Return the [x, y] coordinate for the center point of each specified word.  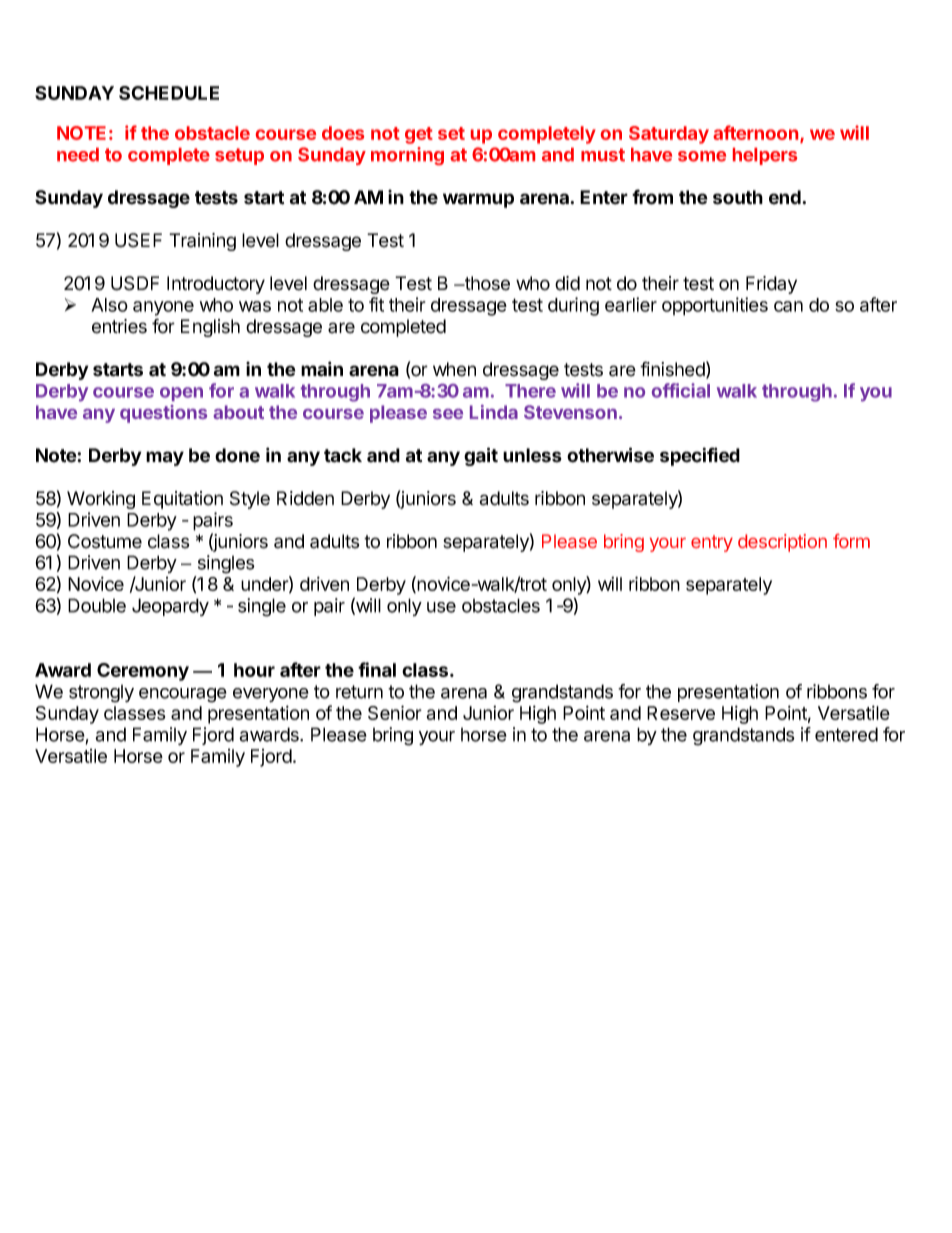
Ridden [305, 498]
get [419, 135]
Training [202, 242]
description [782, 543]
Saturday [669, 135]
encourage [183, 695]
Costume [105, 541]
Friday [771, 285]
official [681, 390]
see [448, 414]
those [486, 283]
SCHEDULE [169, 93]
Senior [395, 712]
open [181, 394]
